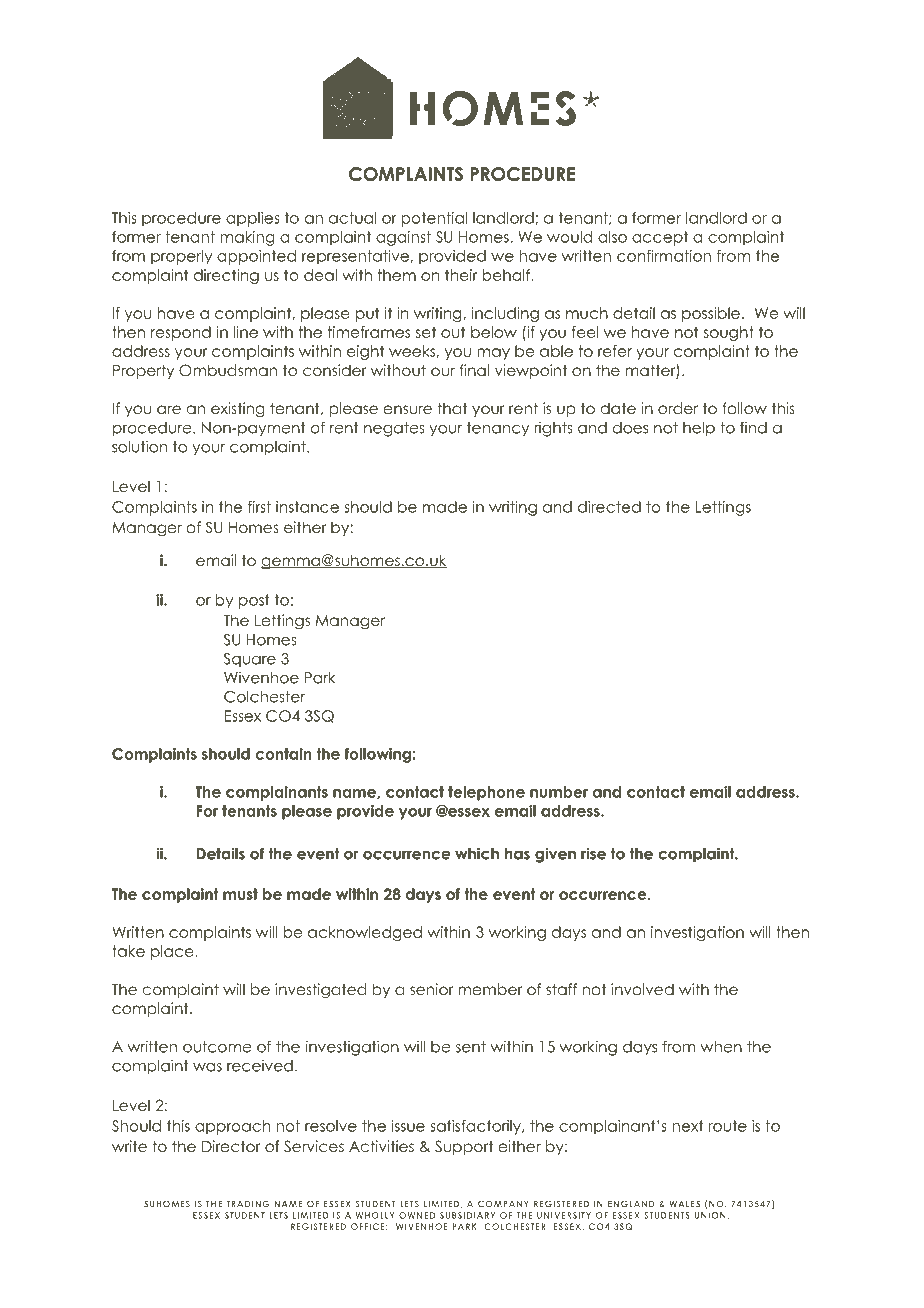  What do you see at coordinates (254, 601) in the page?
I see `post` at bounding box center [254, 601].
